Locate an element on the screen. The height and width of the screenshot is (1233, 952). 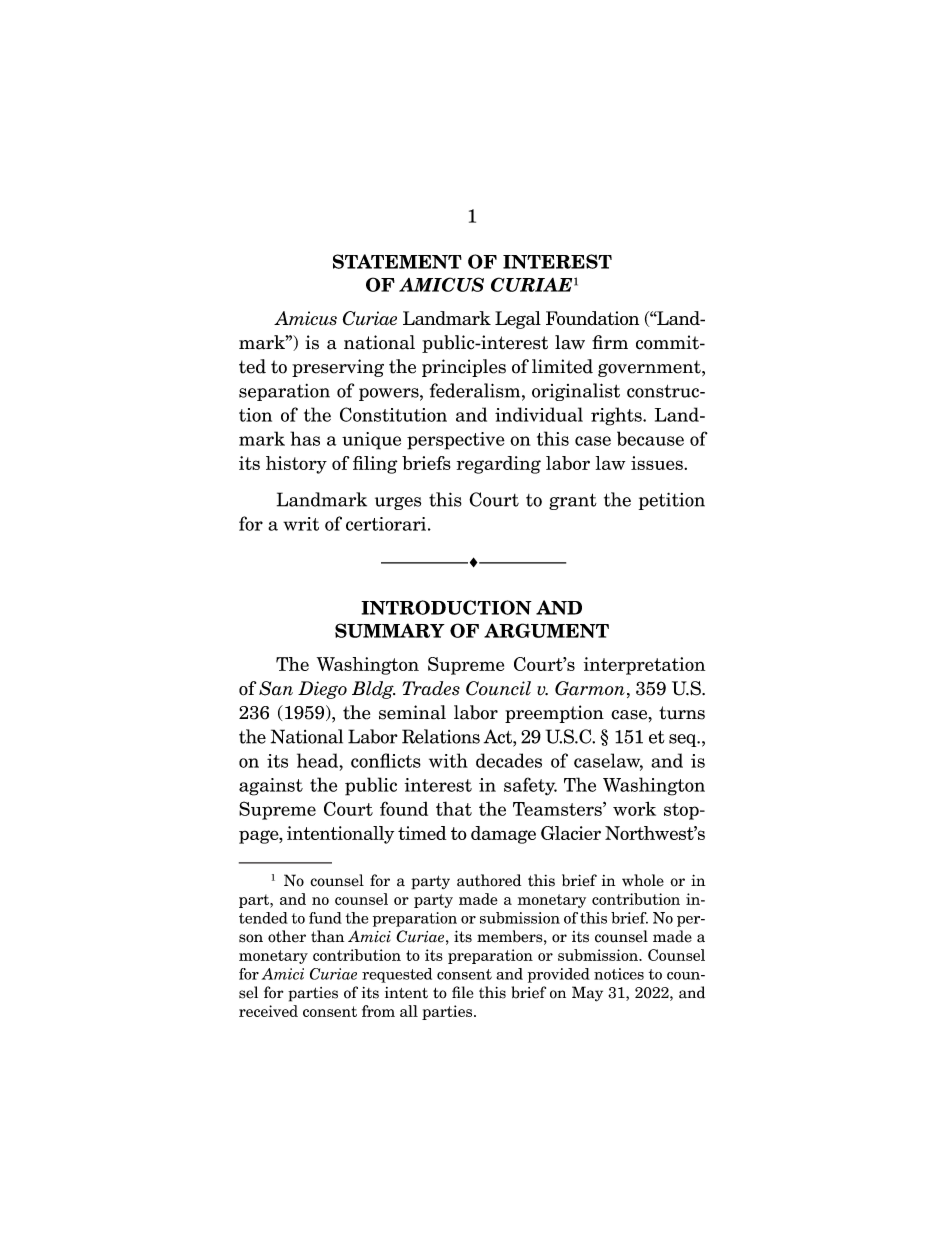
work is located at coordinates (634, 808).
